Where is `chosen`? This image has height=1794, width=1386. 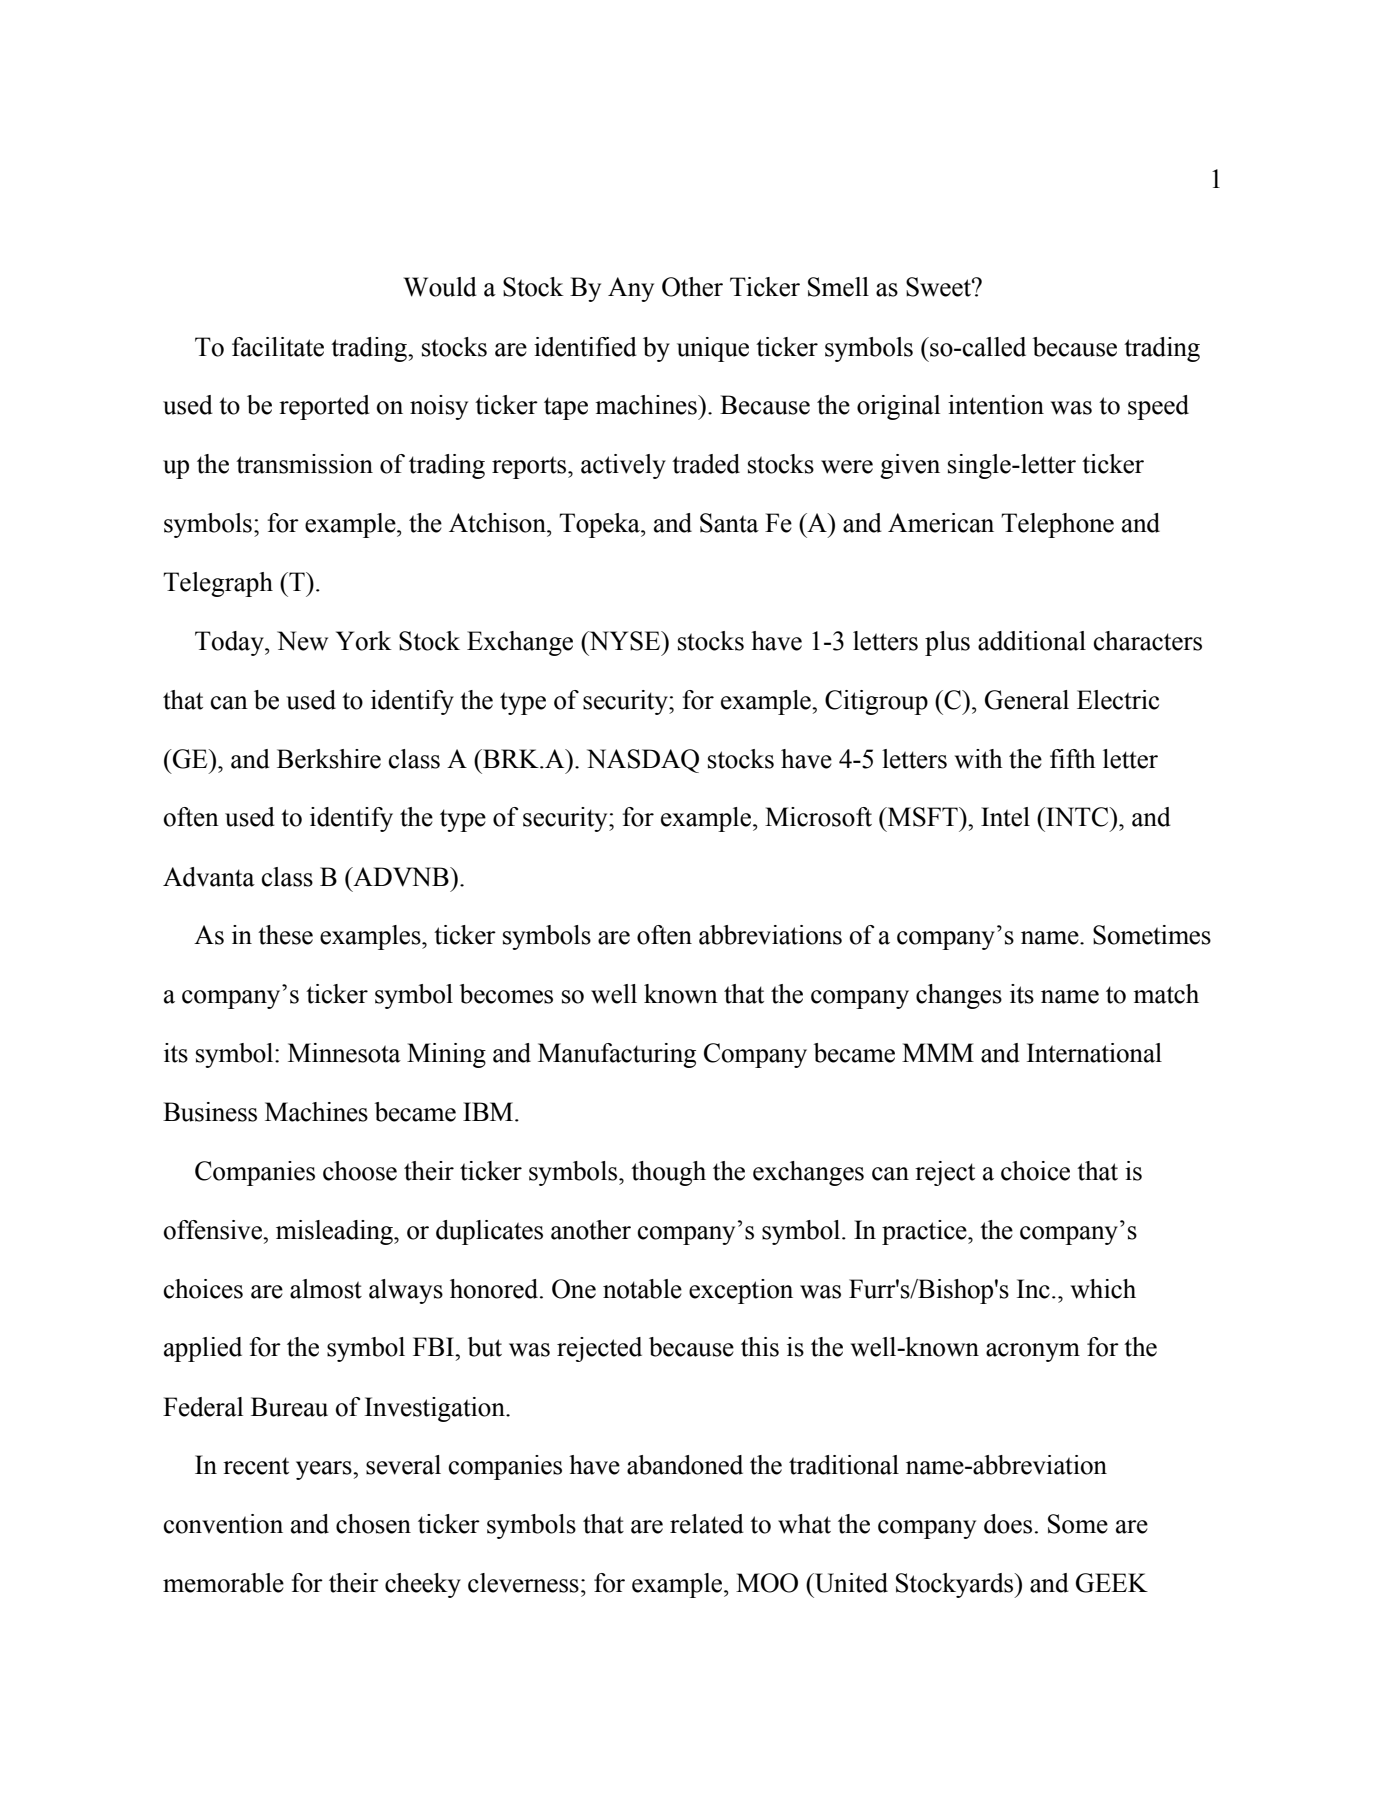 chosen is located at coordinates (373, 1524).
